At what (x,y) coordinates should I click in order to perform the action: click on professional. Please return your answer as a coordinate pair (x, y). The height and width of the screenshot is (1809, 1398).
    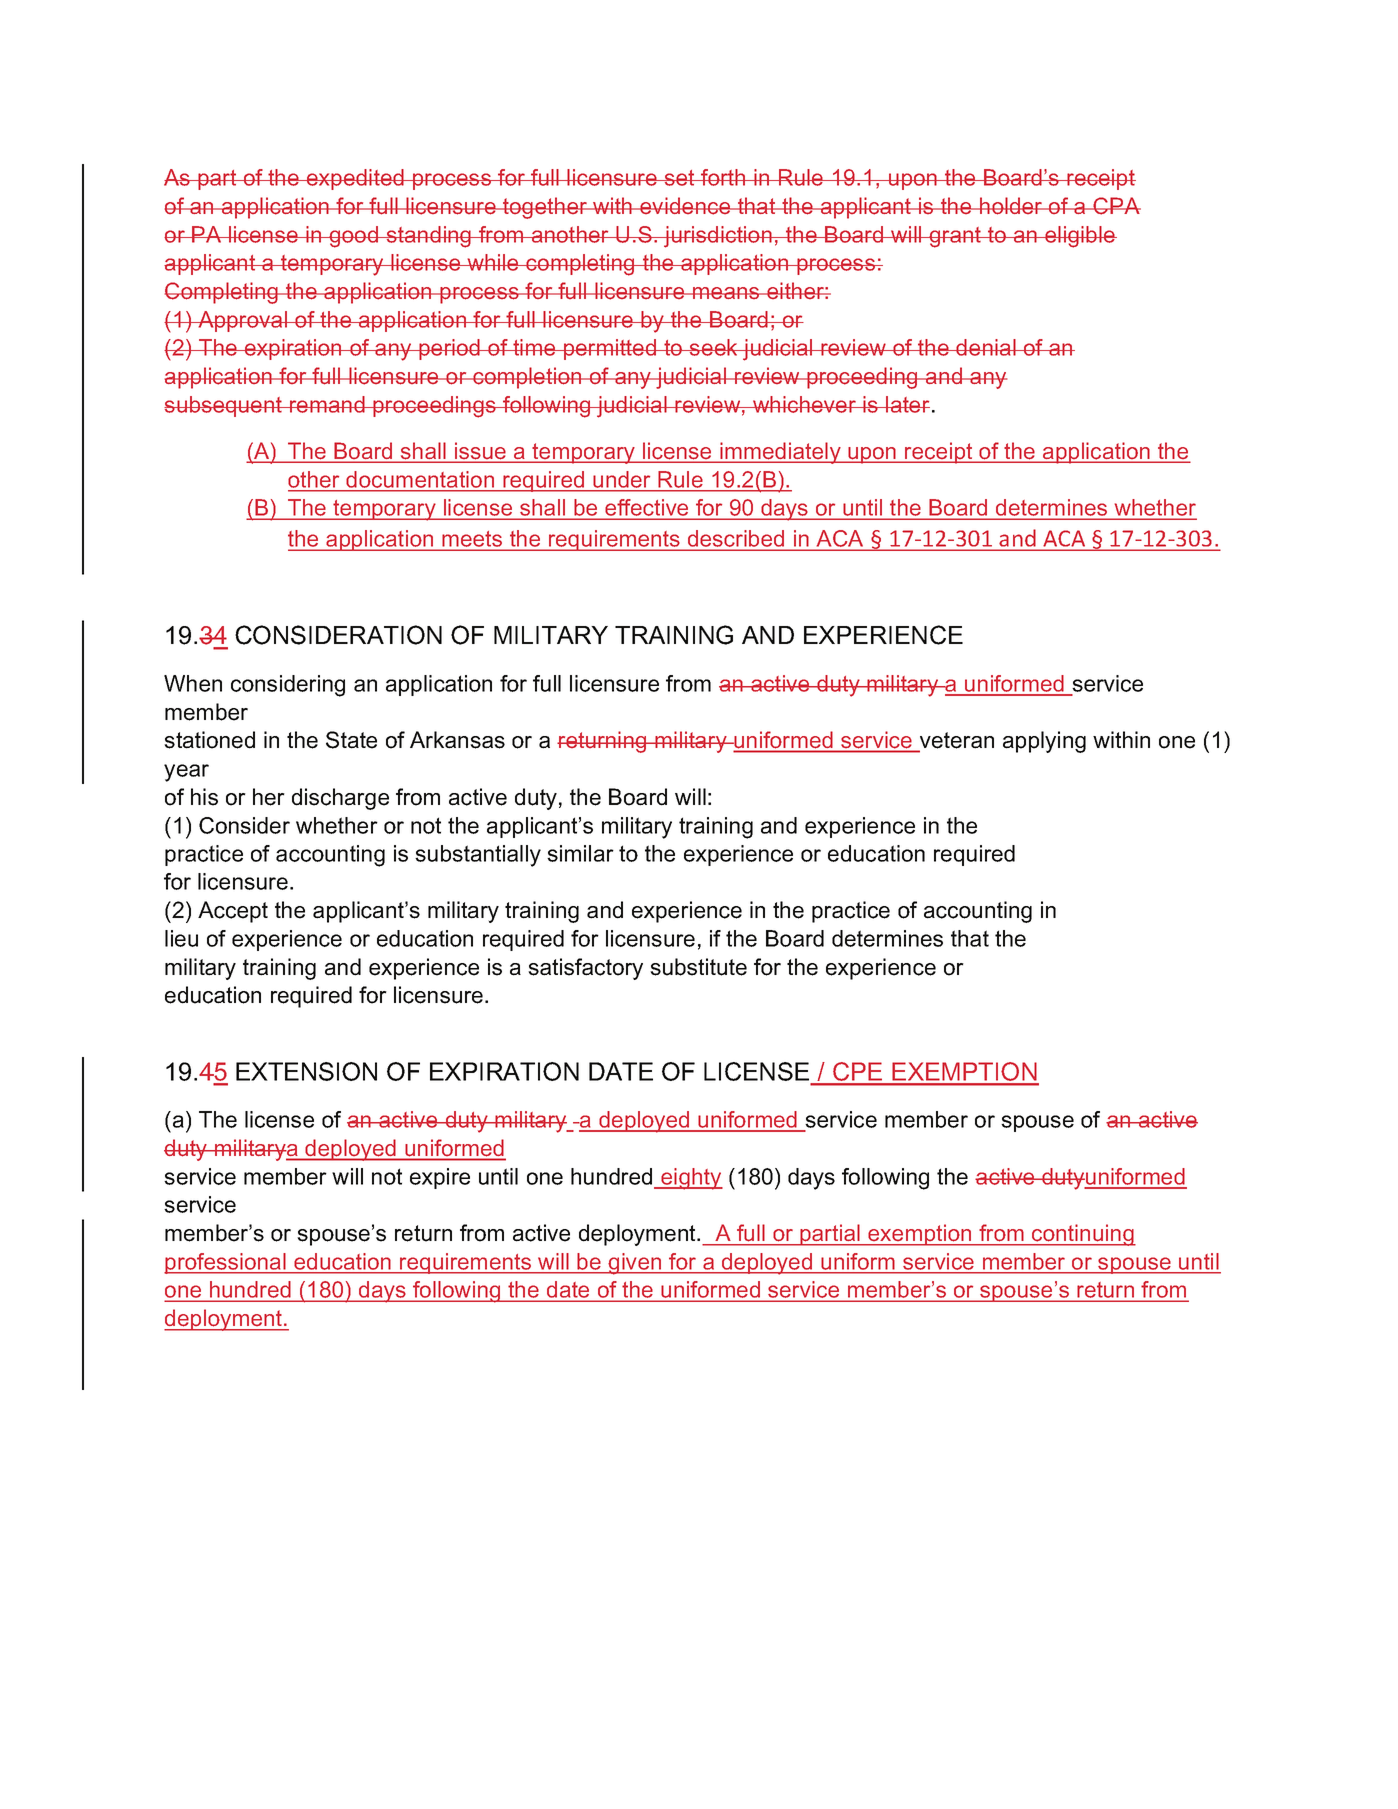
    Looking at the image, I should click on (226, 1263).
